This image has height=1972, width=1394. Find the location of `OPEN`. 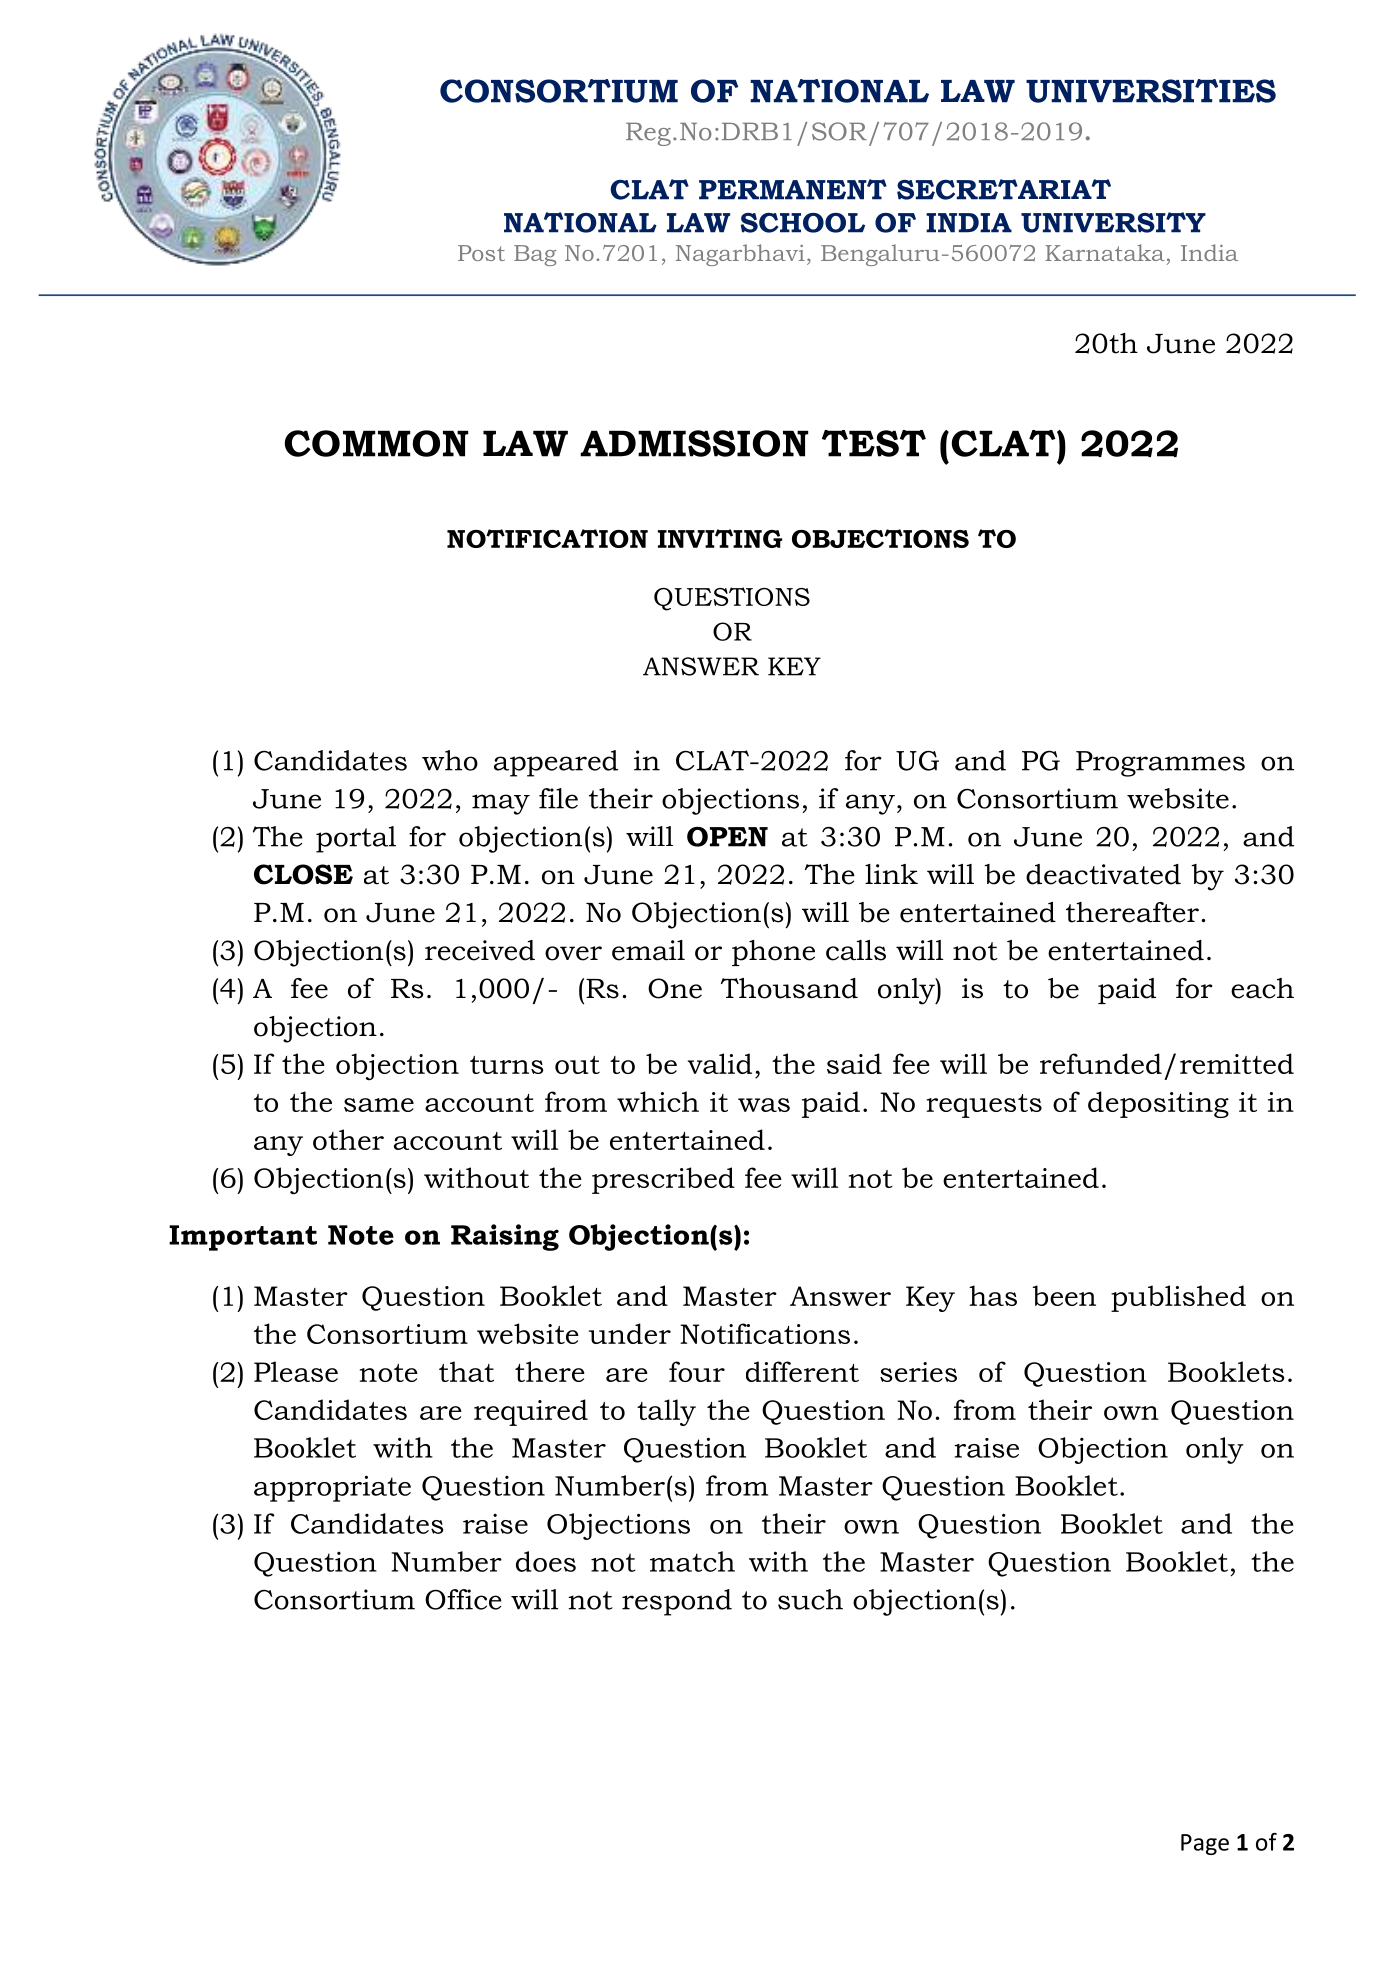

OPEN is located at coordinates (727, 836).
